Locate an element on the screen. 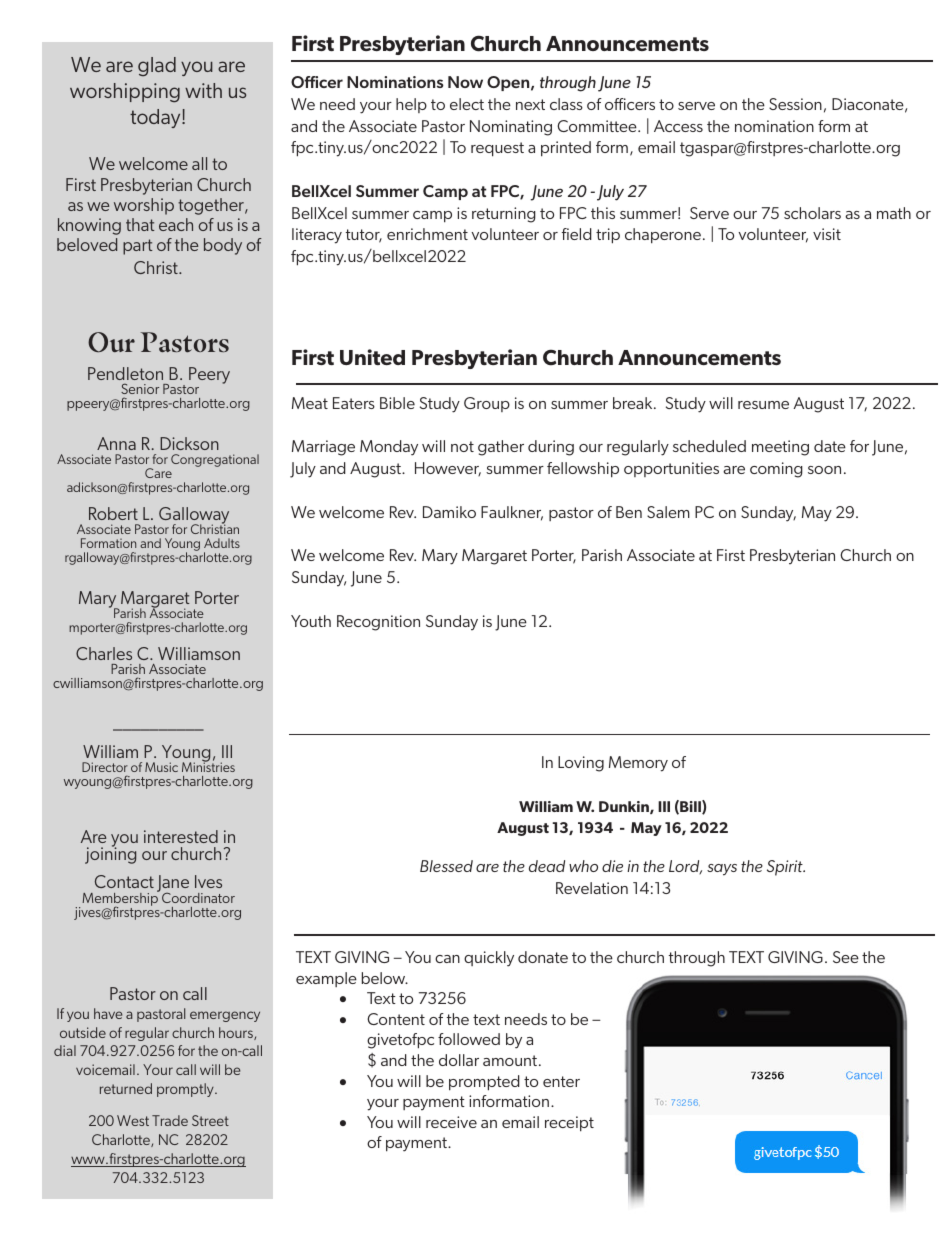 This screenshot has height=1233, width=952. today is located at coordinates (156, 118).
